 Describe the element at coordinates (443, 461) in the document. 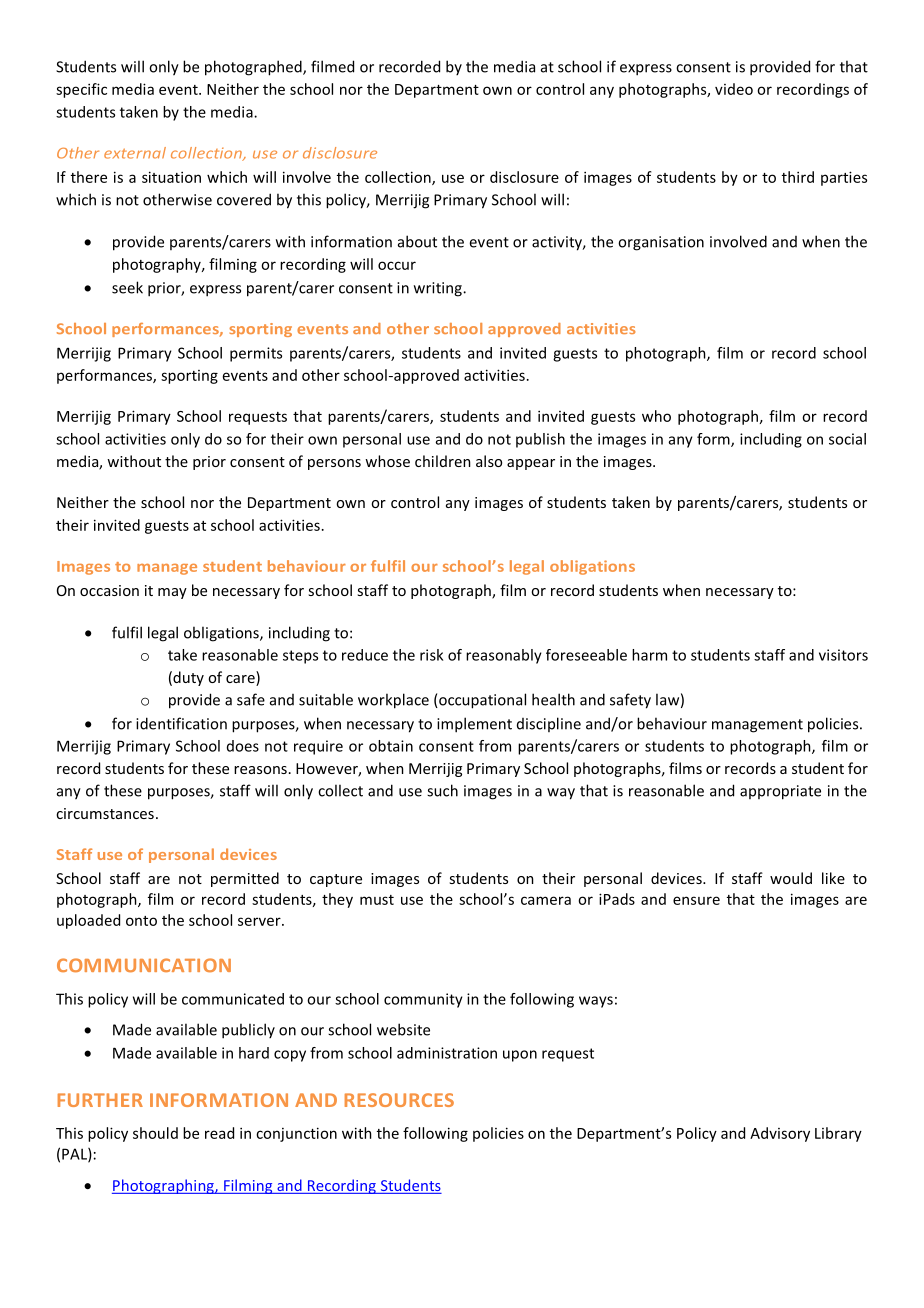

I see `children` at that location.
